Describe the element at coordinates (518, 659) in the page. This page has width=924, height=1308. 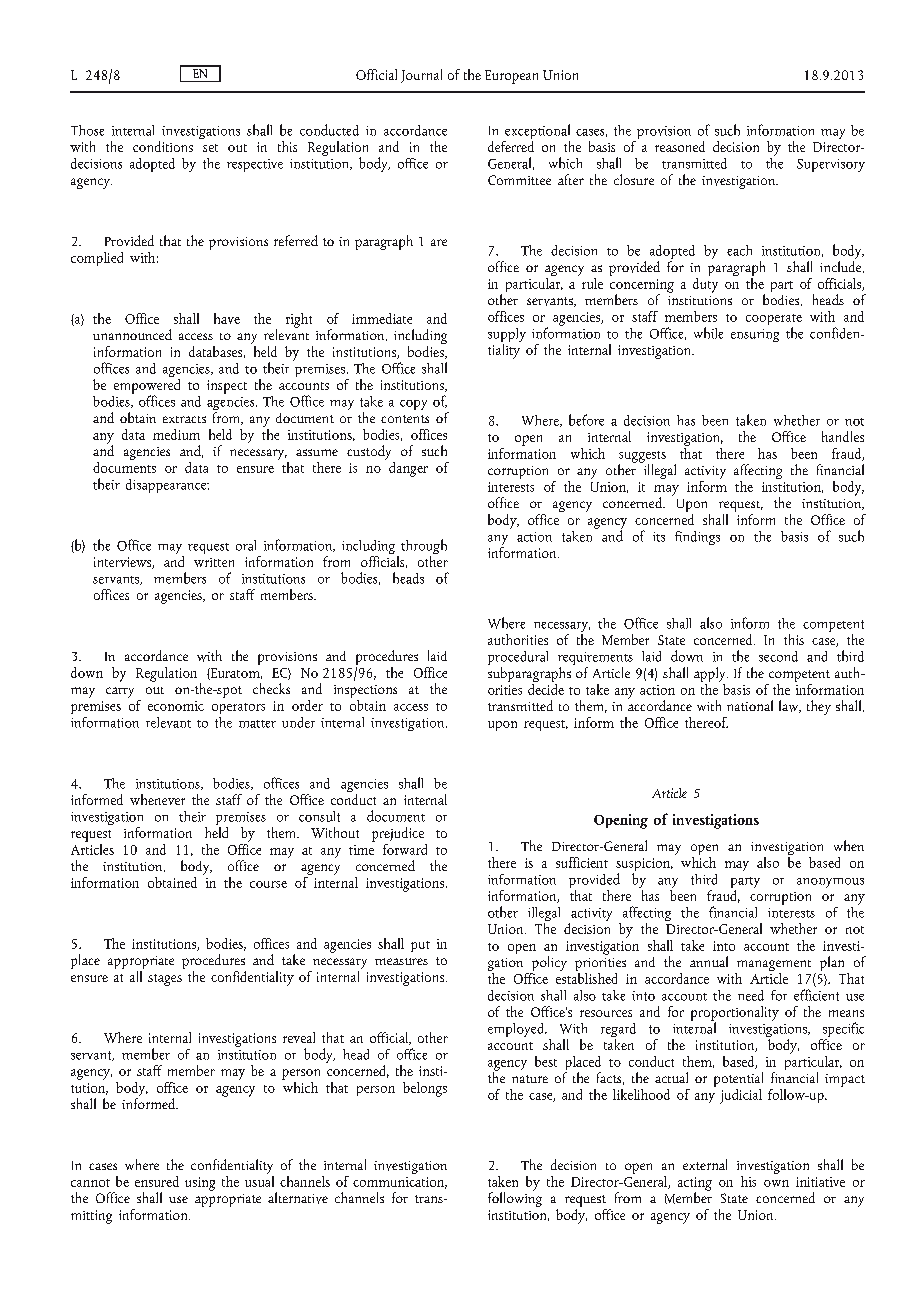
I see `procedural` at that location.
